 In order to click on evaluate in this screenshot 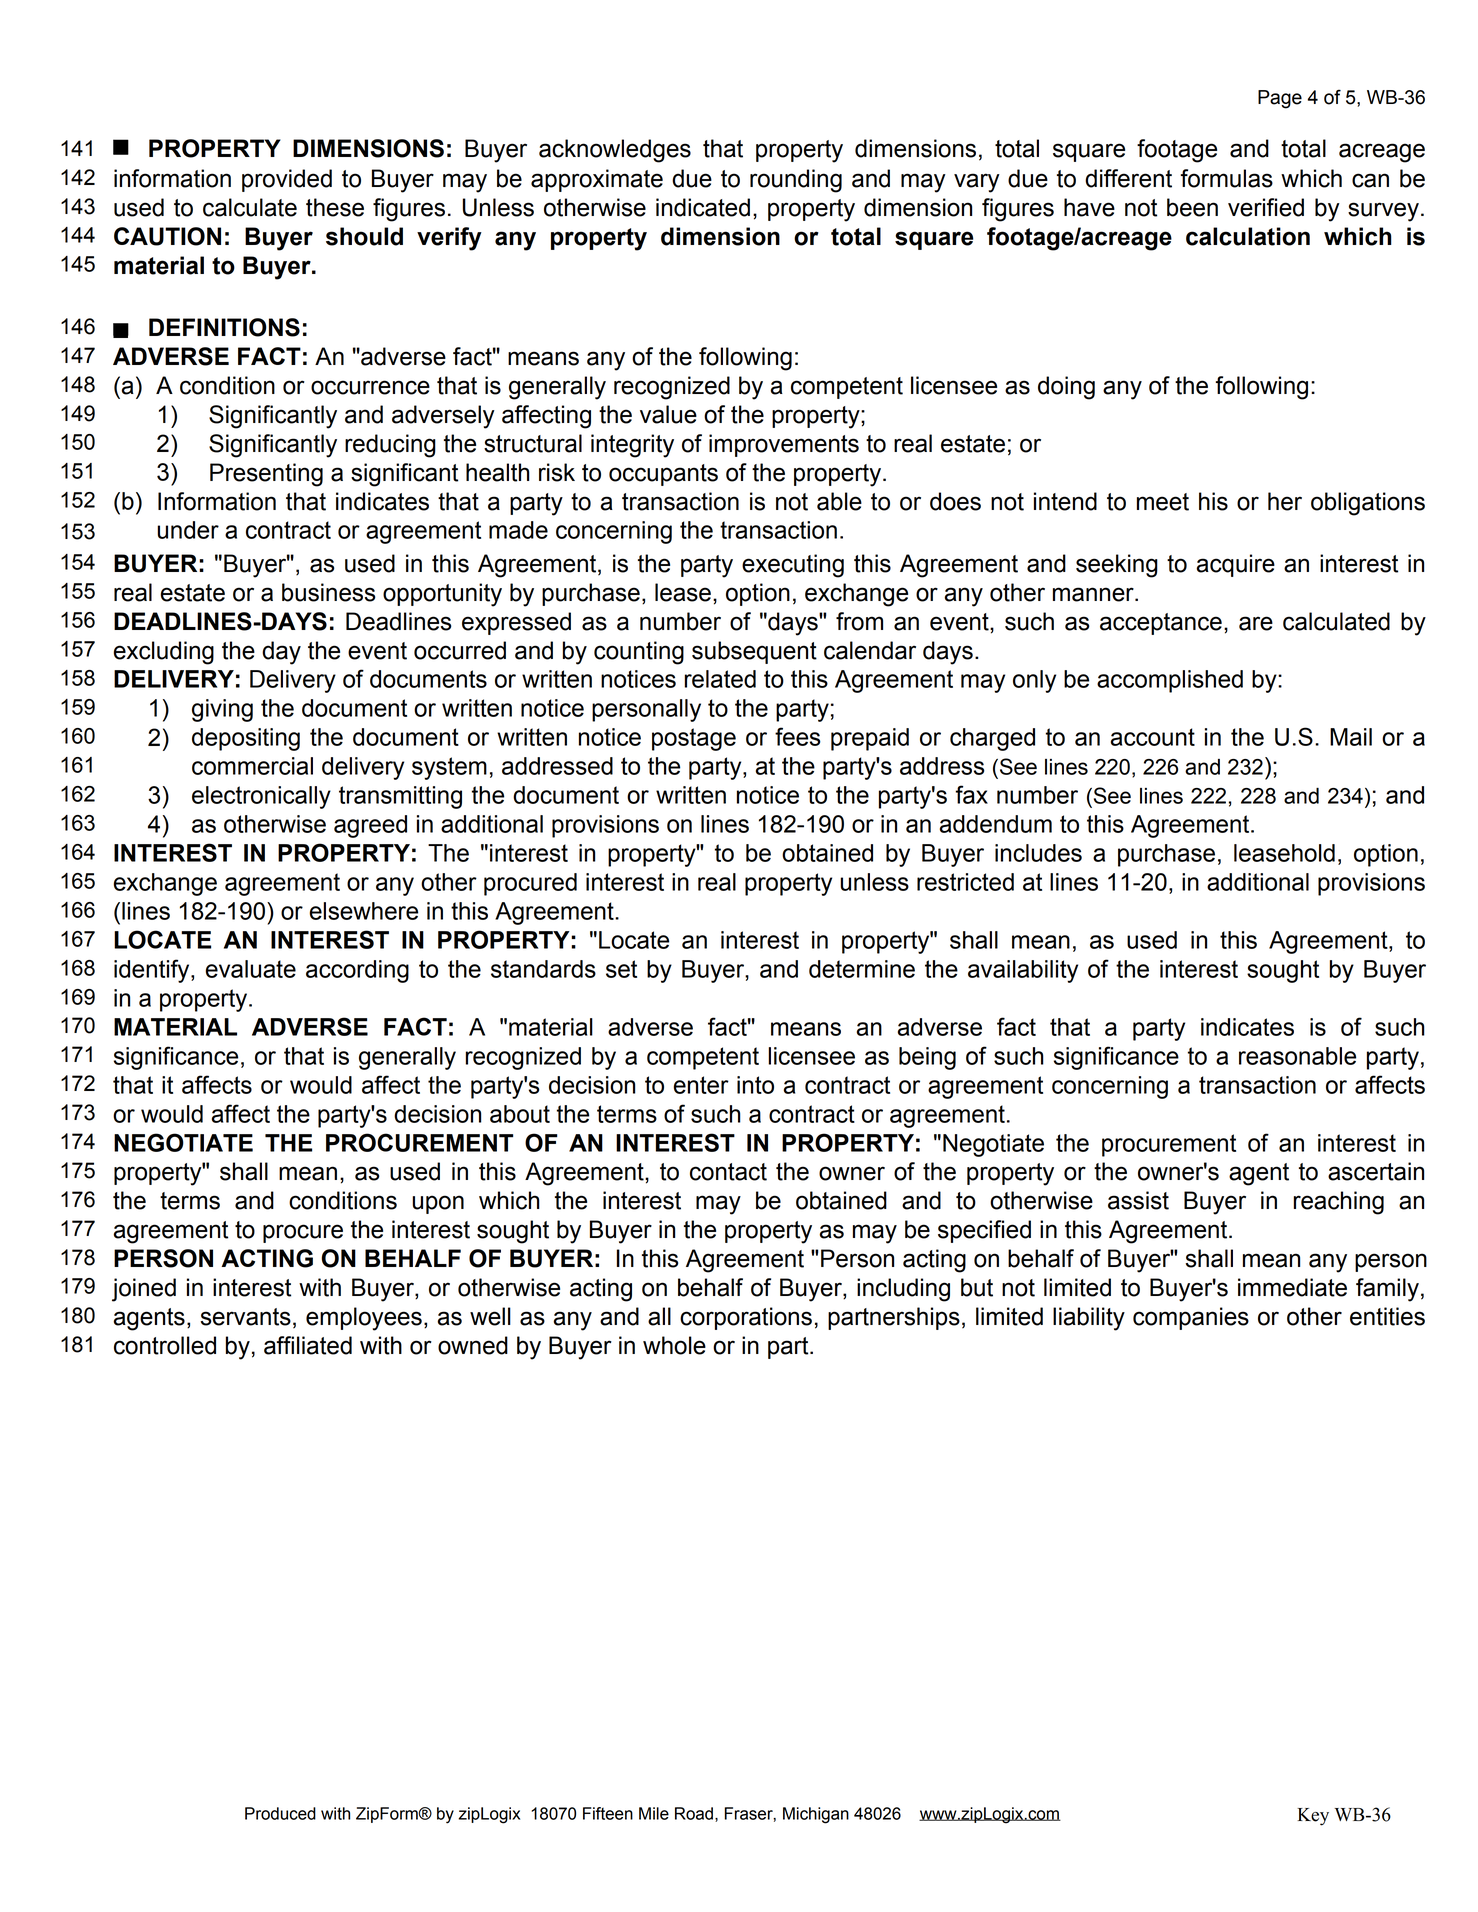, I will do `click(251, 969)`.
